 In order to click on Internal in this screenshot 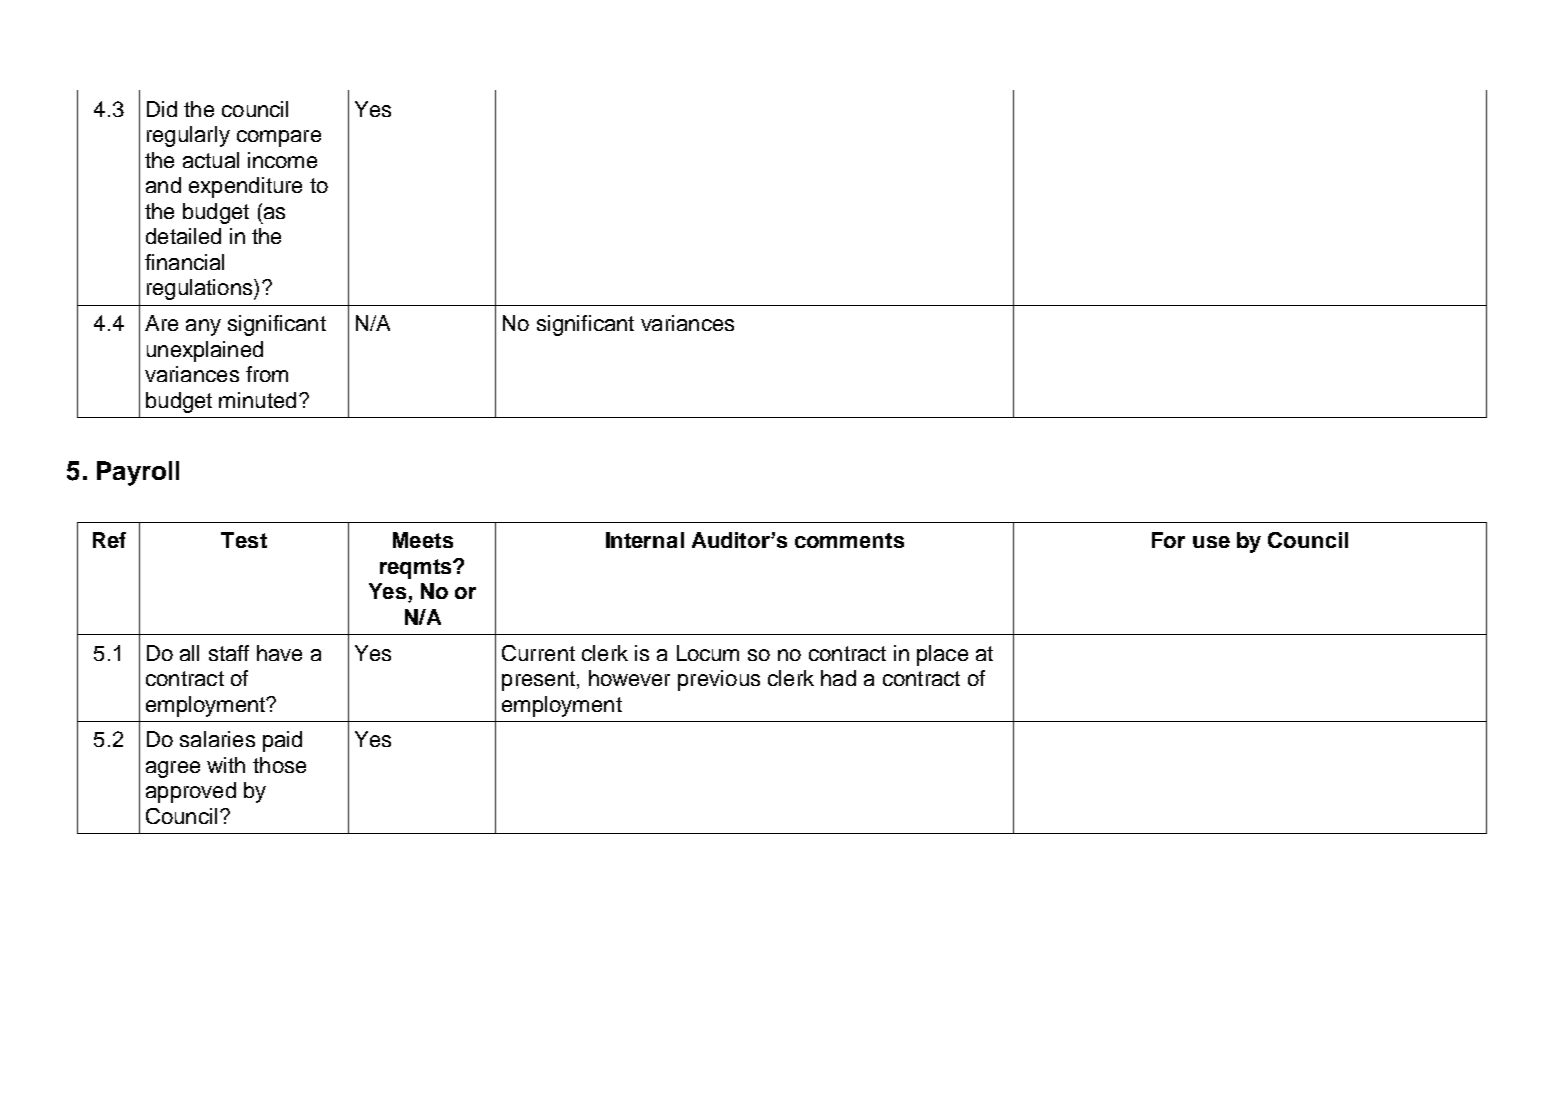, I will do `click(645, 540)`.
